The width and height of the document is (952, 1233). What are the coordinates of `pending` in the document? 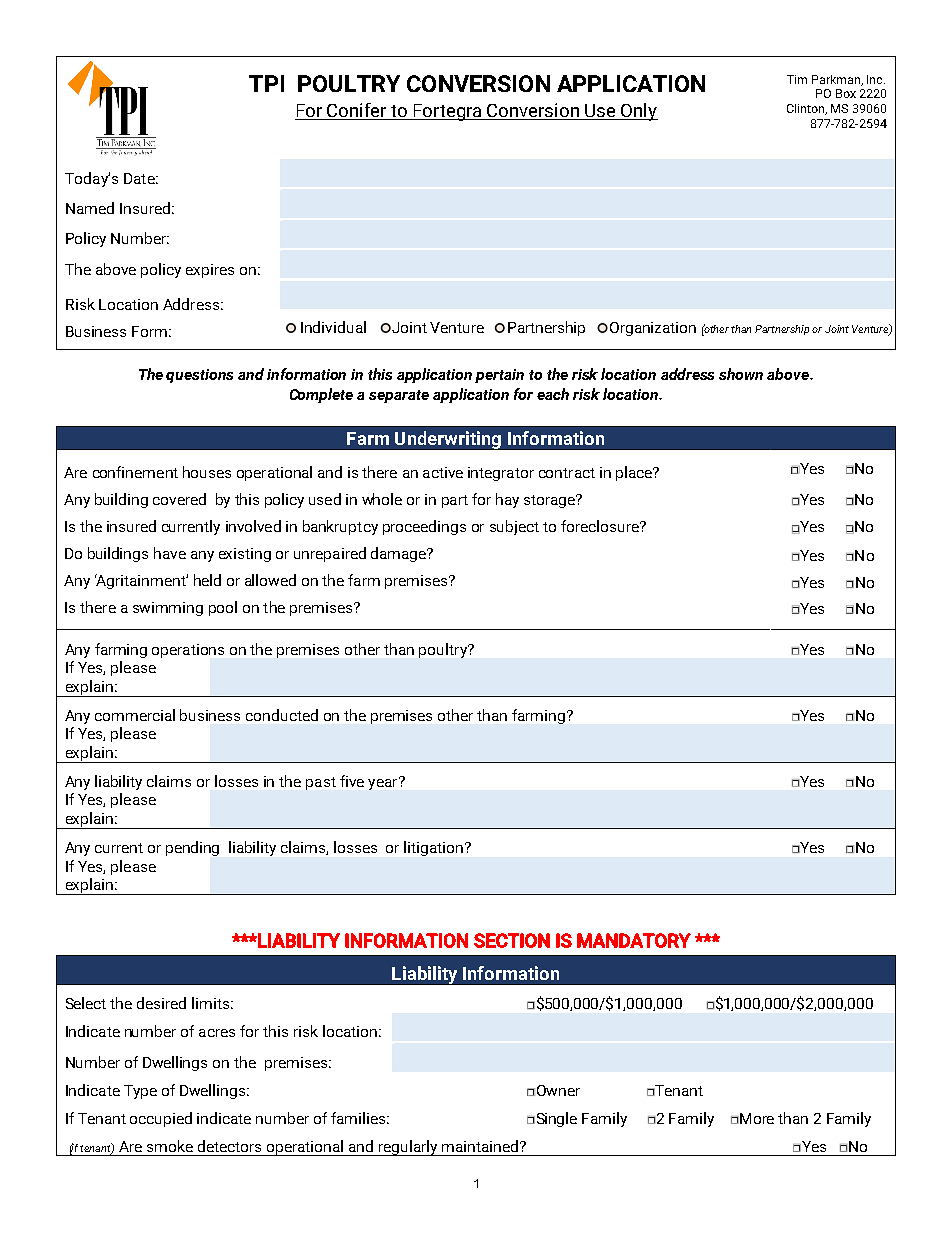 It's located at (192, 848).
